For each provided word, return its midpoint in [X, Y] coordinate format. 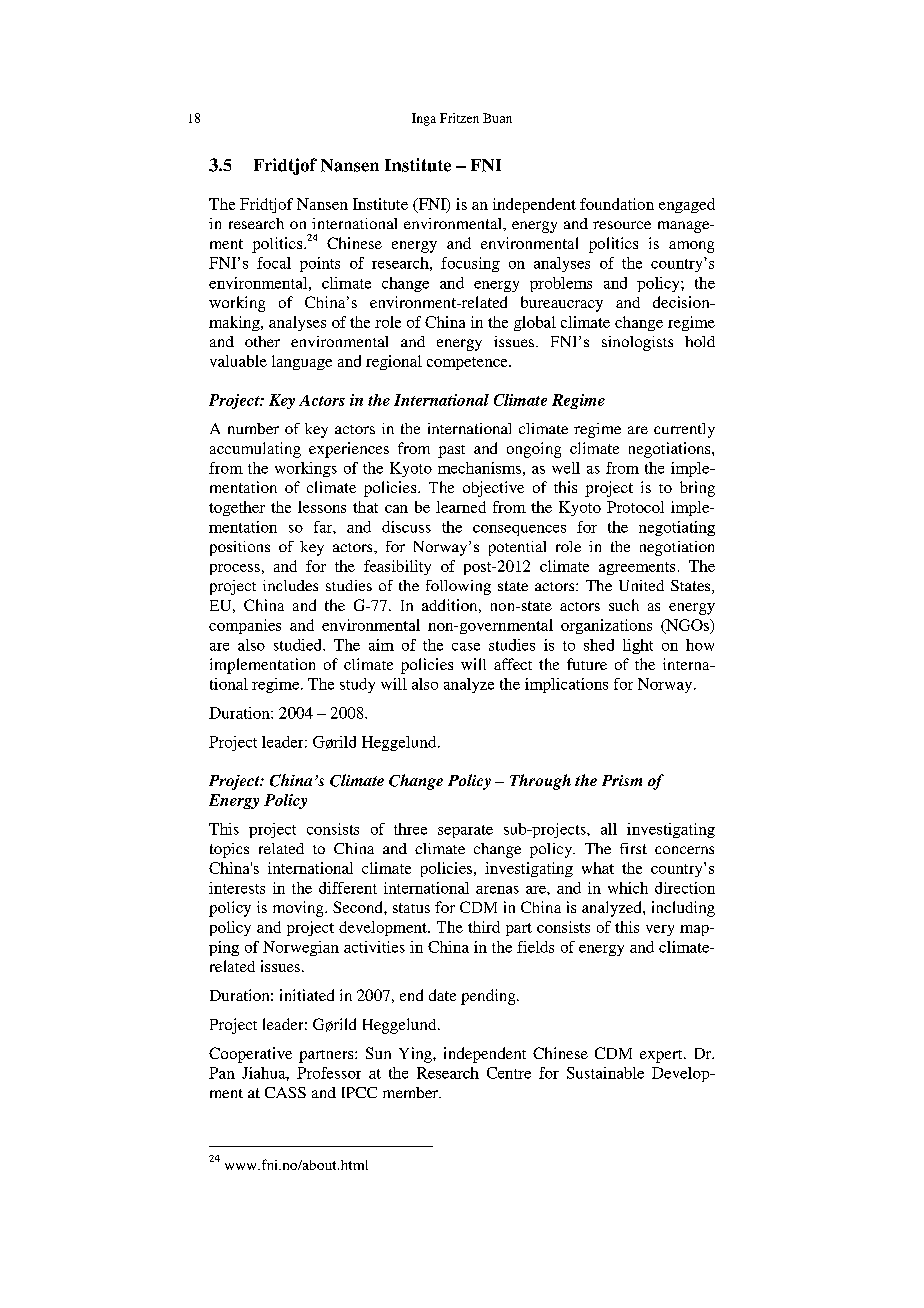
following [458, 587]
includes [290, 585]
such [624, 605]
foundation [617, 204]
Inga [424, 119]
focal [274, 263]
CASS [285, 1092]
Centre [509, 1073]
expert [662, 1056]
